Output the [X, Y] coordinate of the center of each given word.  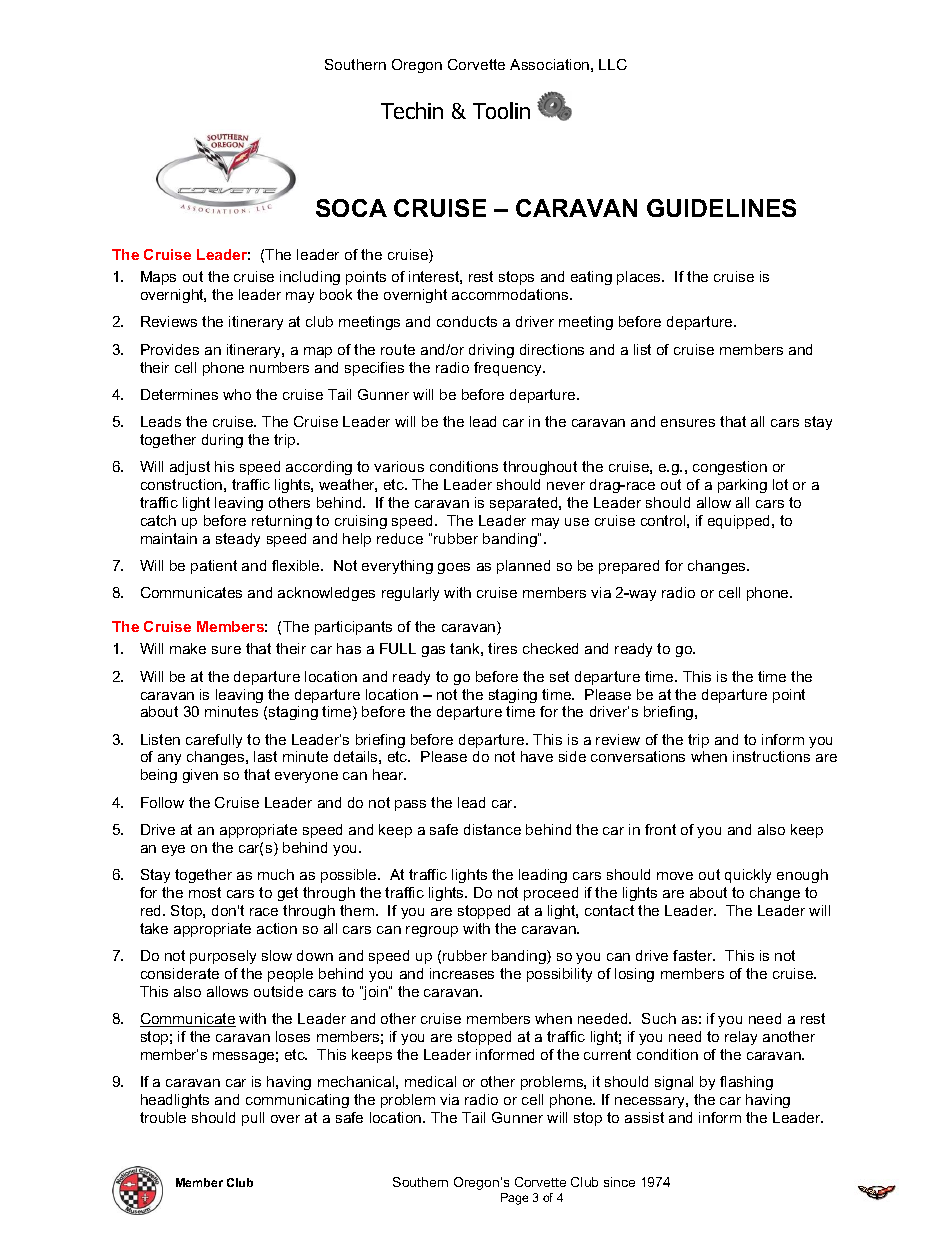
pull [253, 1119]
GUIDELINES [721, 208]
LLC [613, 64]
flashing [746, 1083]
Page [514, 1199]
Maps [158, 278]
